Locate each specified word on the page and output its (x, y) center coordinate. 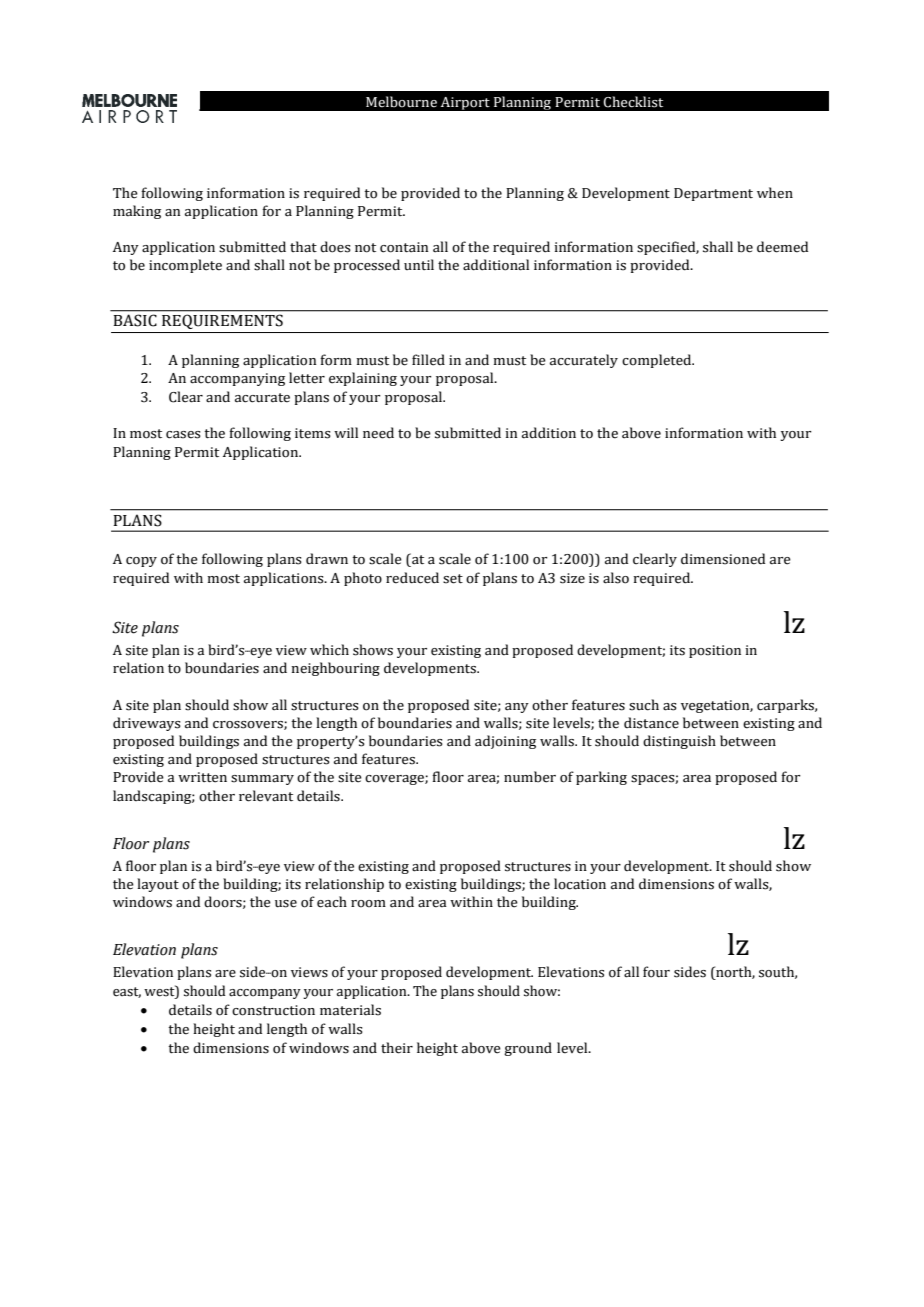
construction (273, 1010)
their (397, 1048)
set (453, 579)
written (202, 777)
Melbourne (401, 102)
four (656, 972)
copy (141, 562)
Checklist (633, 102)
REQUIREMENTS (222, 322)
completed (658, 361)
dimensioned (723, 559)
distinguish (679, 742)
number (530, 777)
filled (428, 360)
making (137, 212)
